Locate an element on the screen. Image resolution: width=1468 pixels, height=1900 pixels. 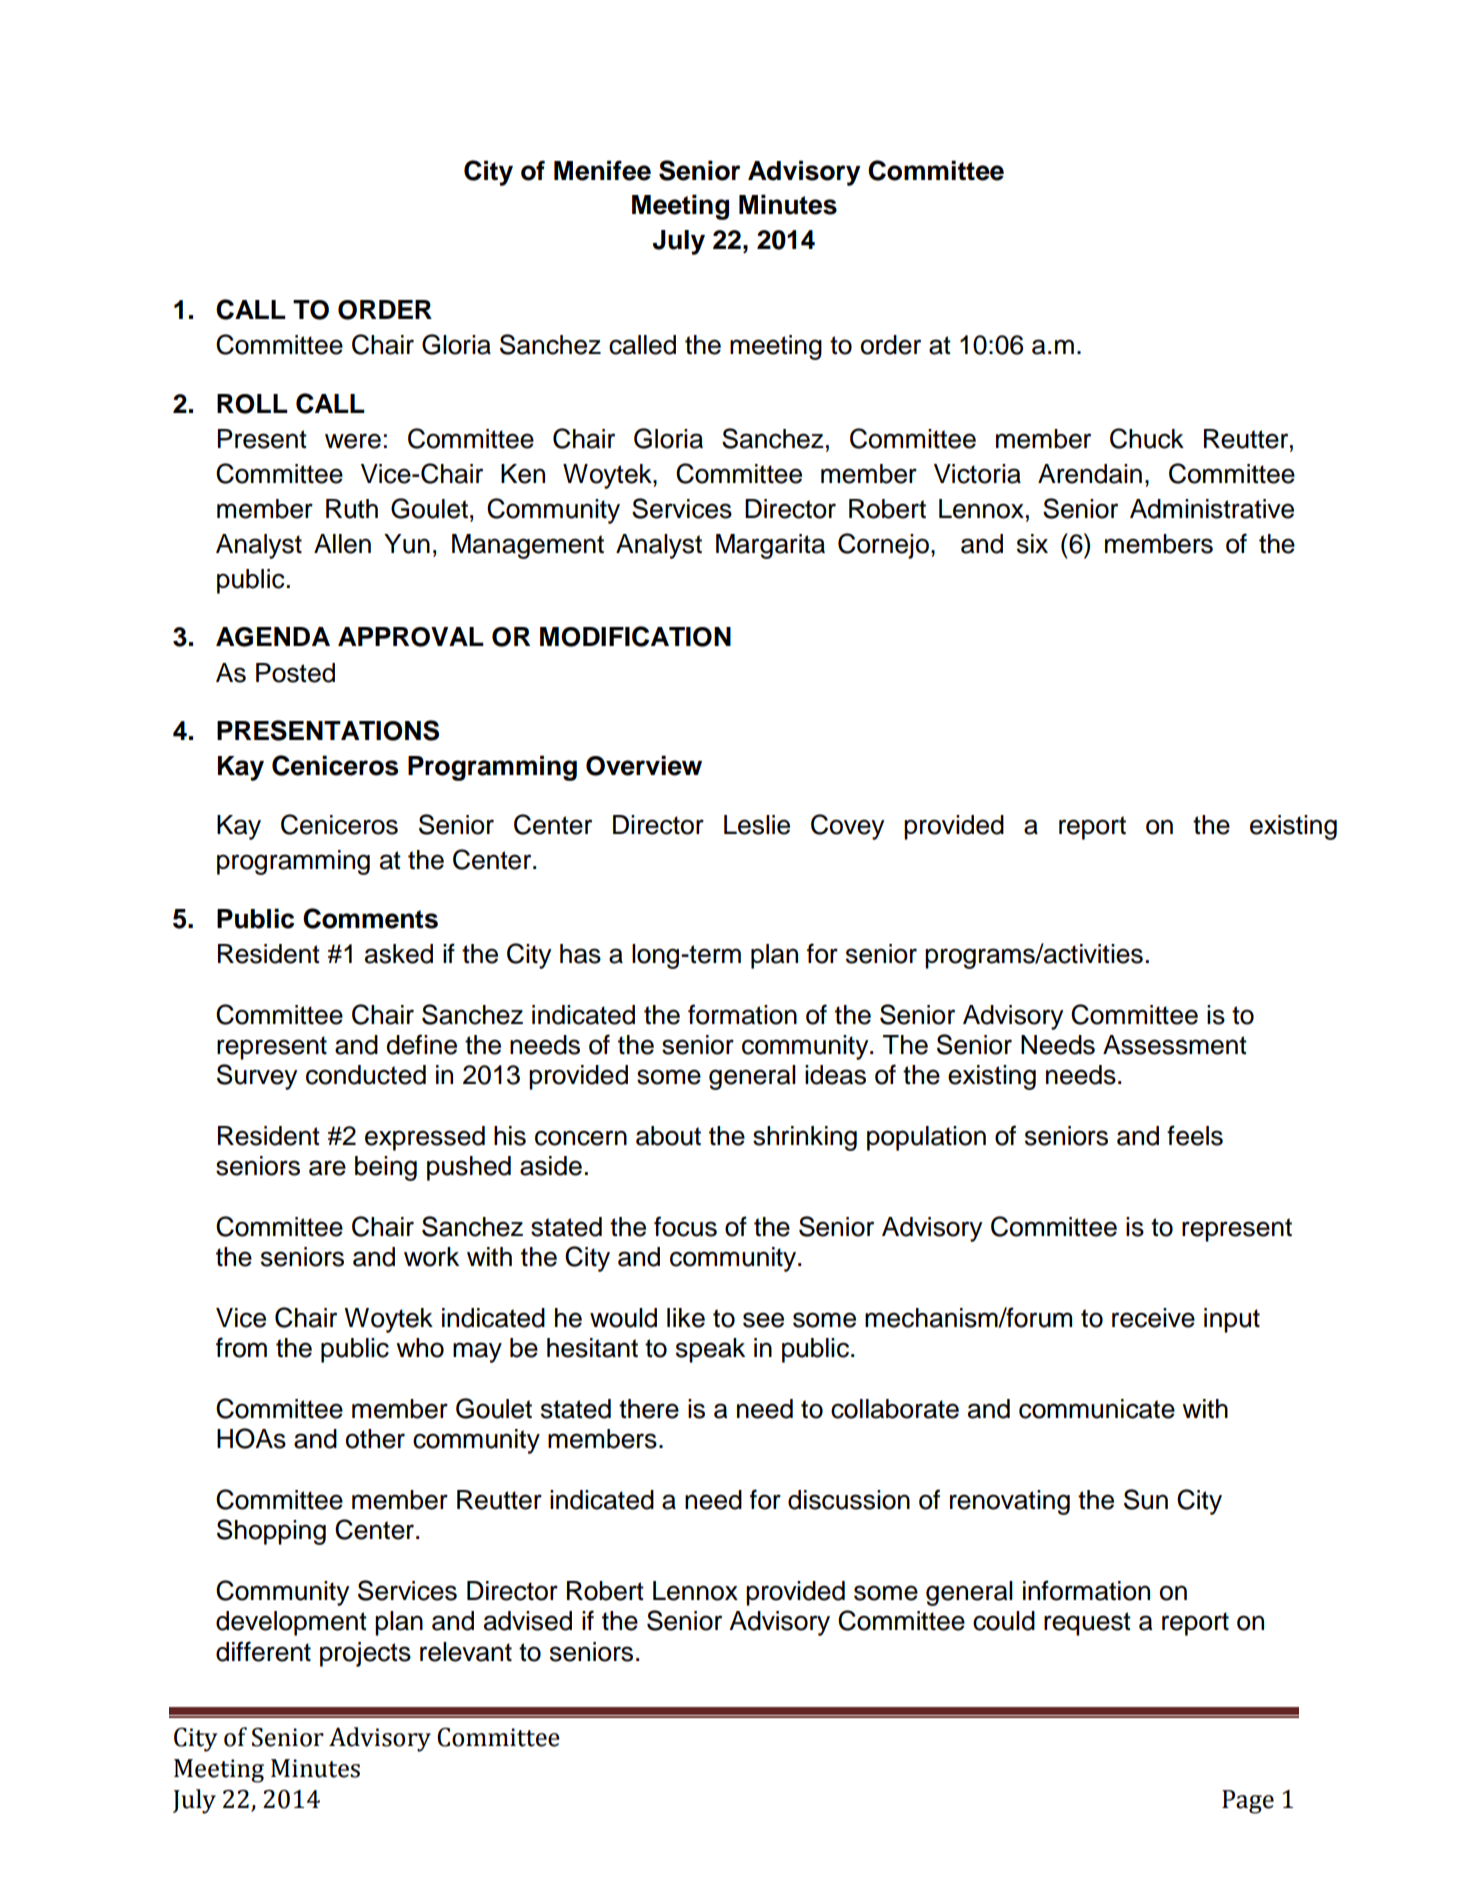
see is located at coordinates (763, 1320).
